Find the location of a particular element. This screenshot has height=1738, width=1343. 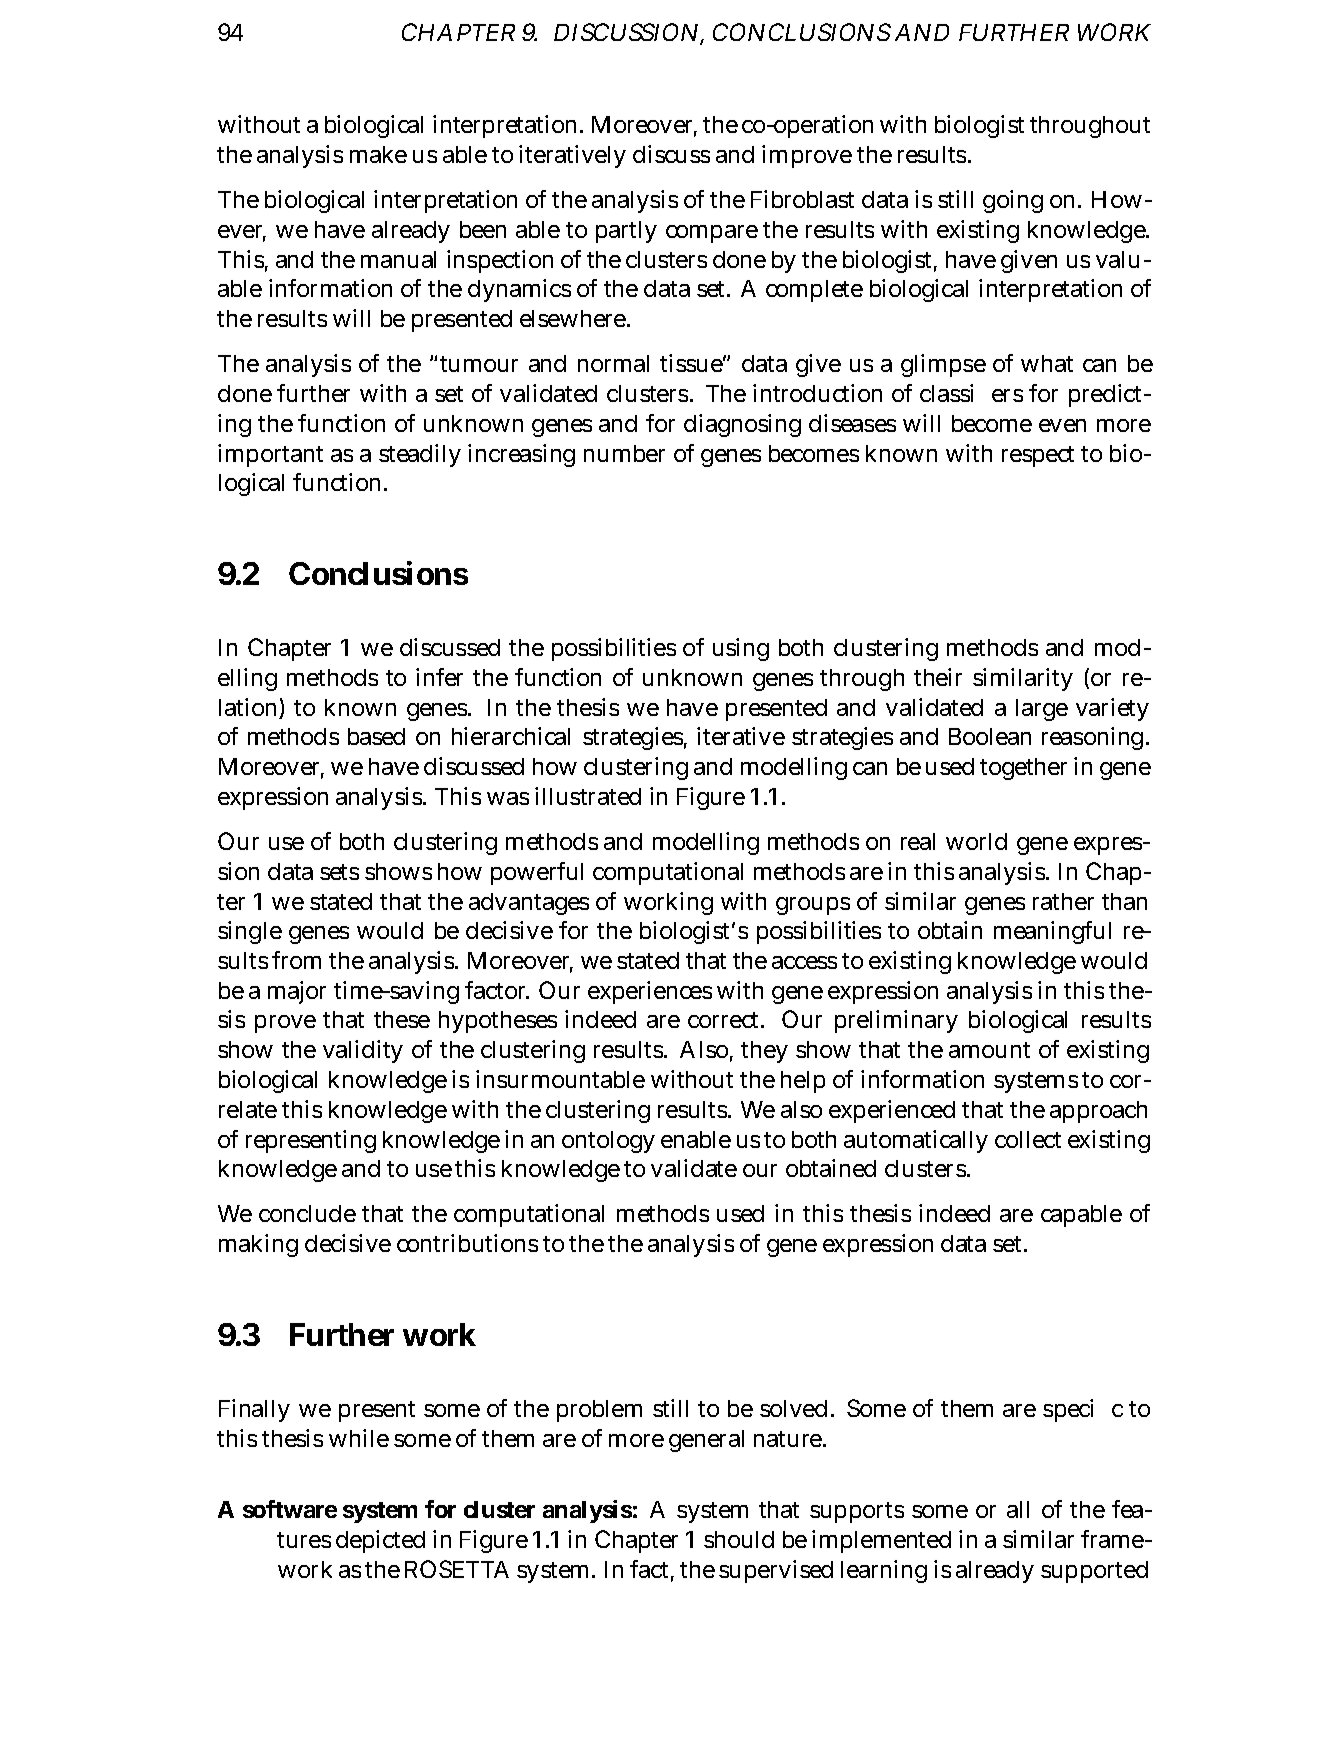

steadily is located at coordinates (420, 455).
